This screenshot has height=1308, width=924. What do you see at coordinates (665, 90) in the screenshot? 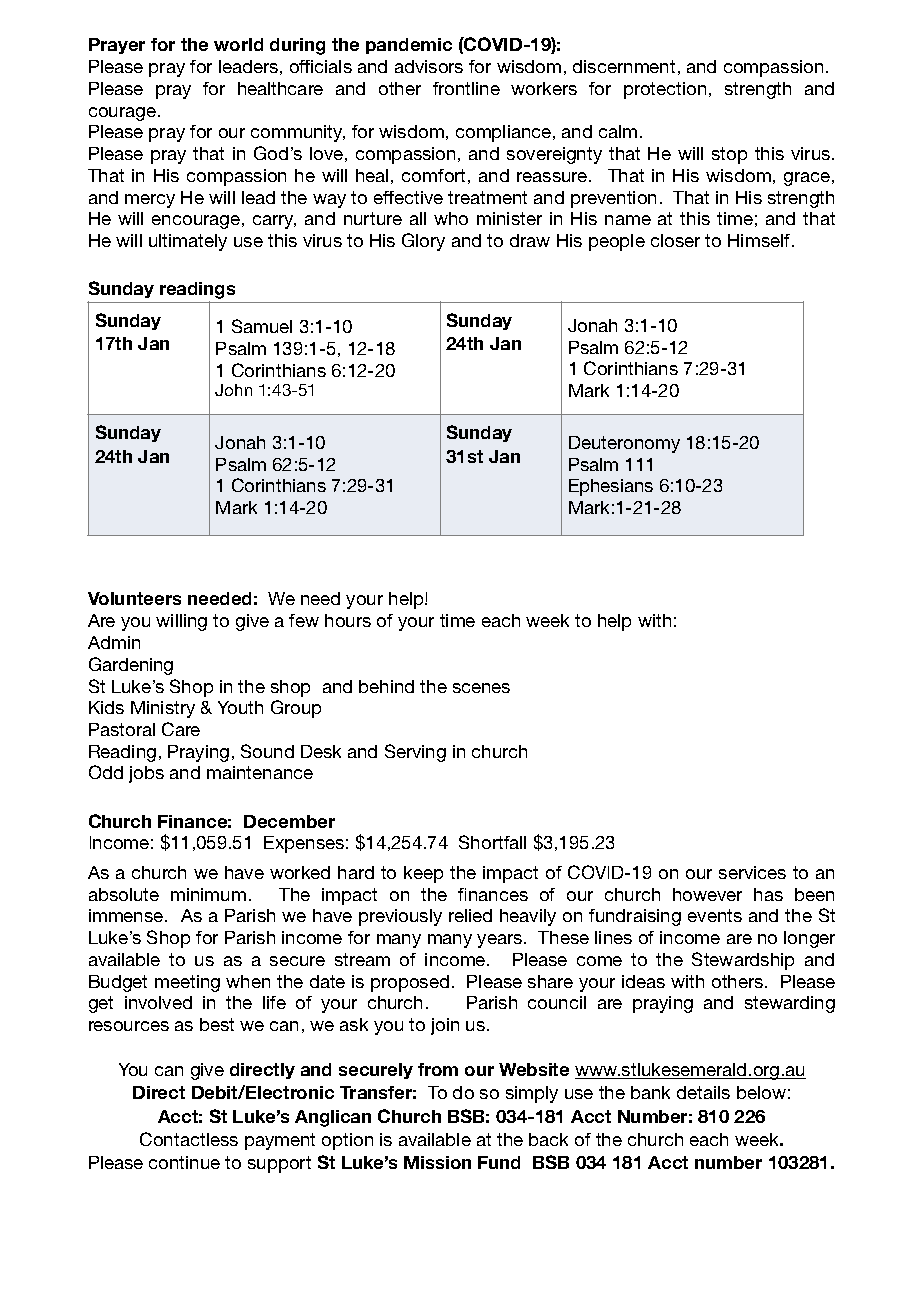
I see `protection` at bounding box center [665, 90].
